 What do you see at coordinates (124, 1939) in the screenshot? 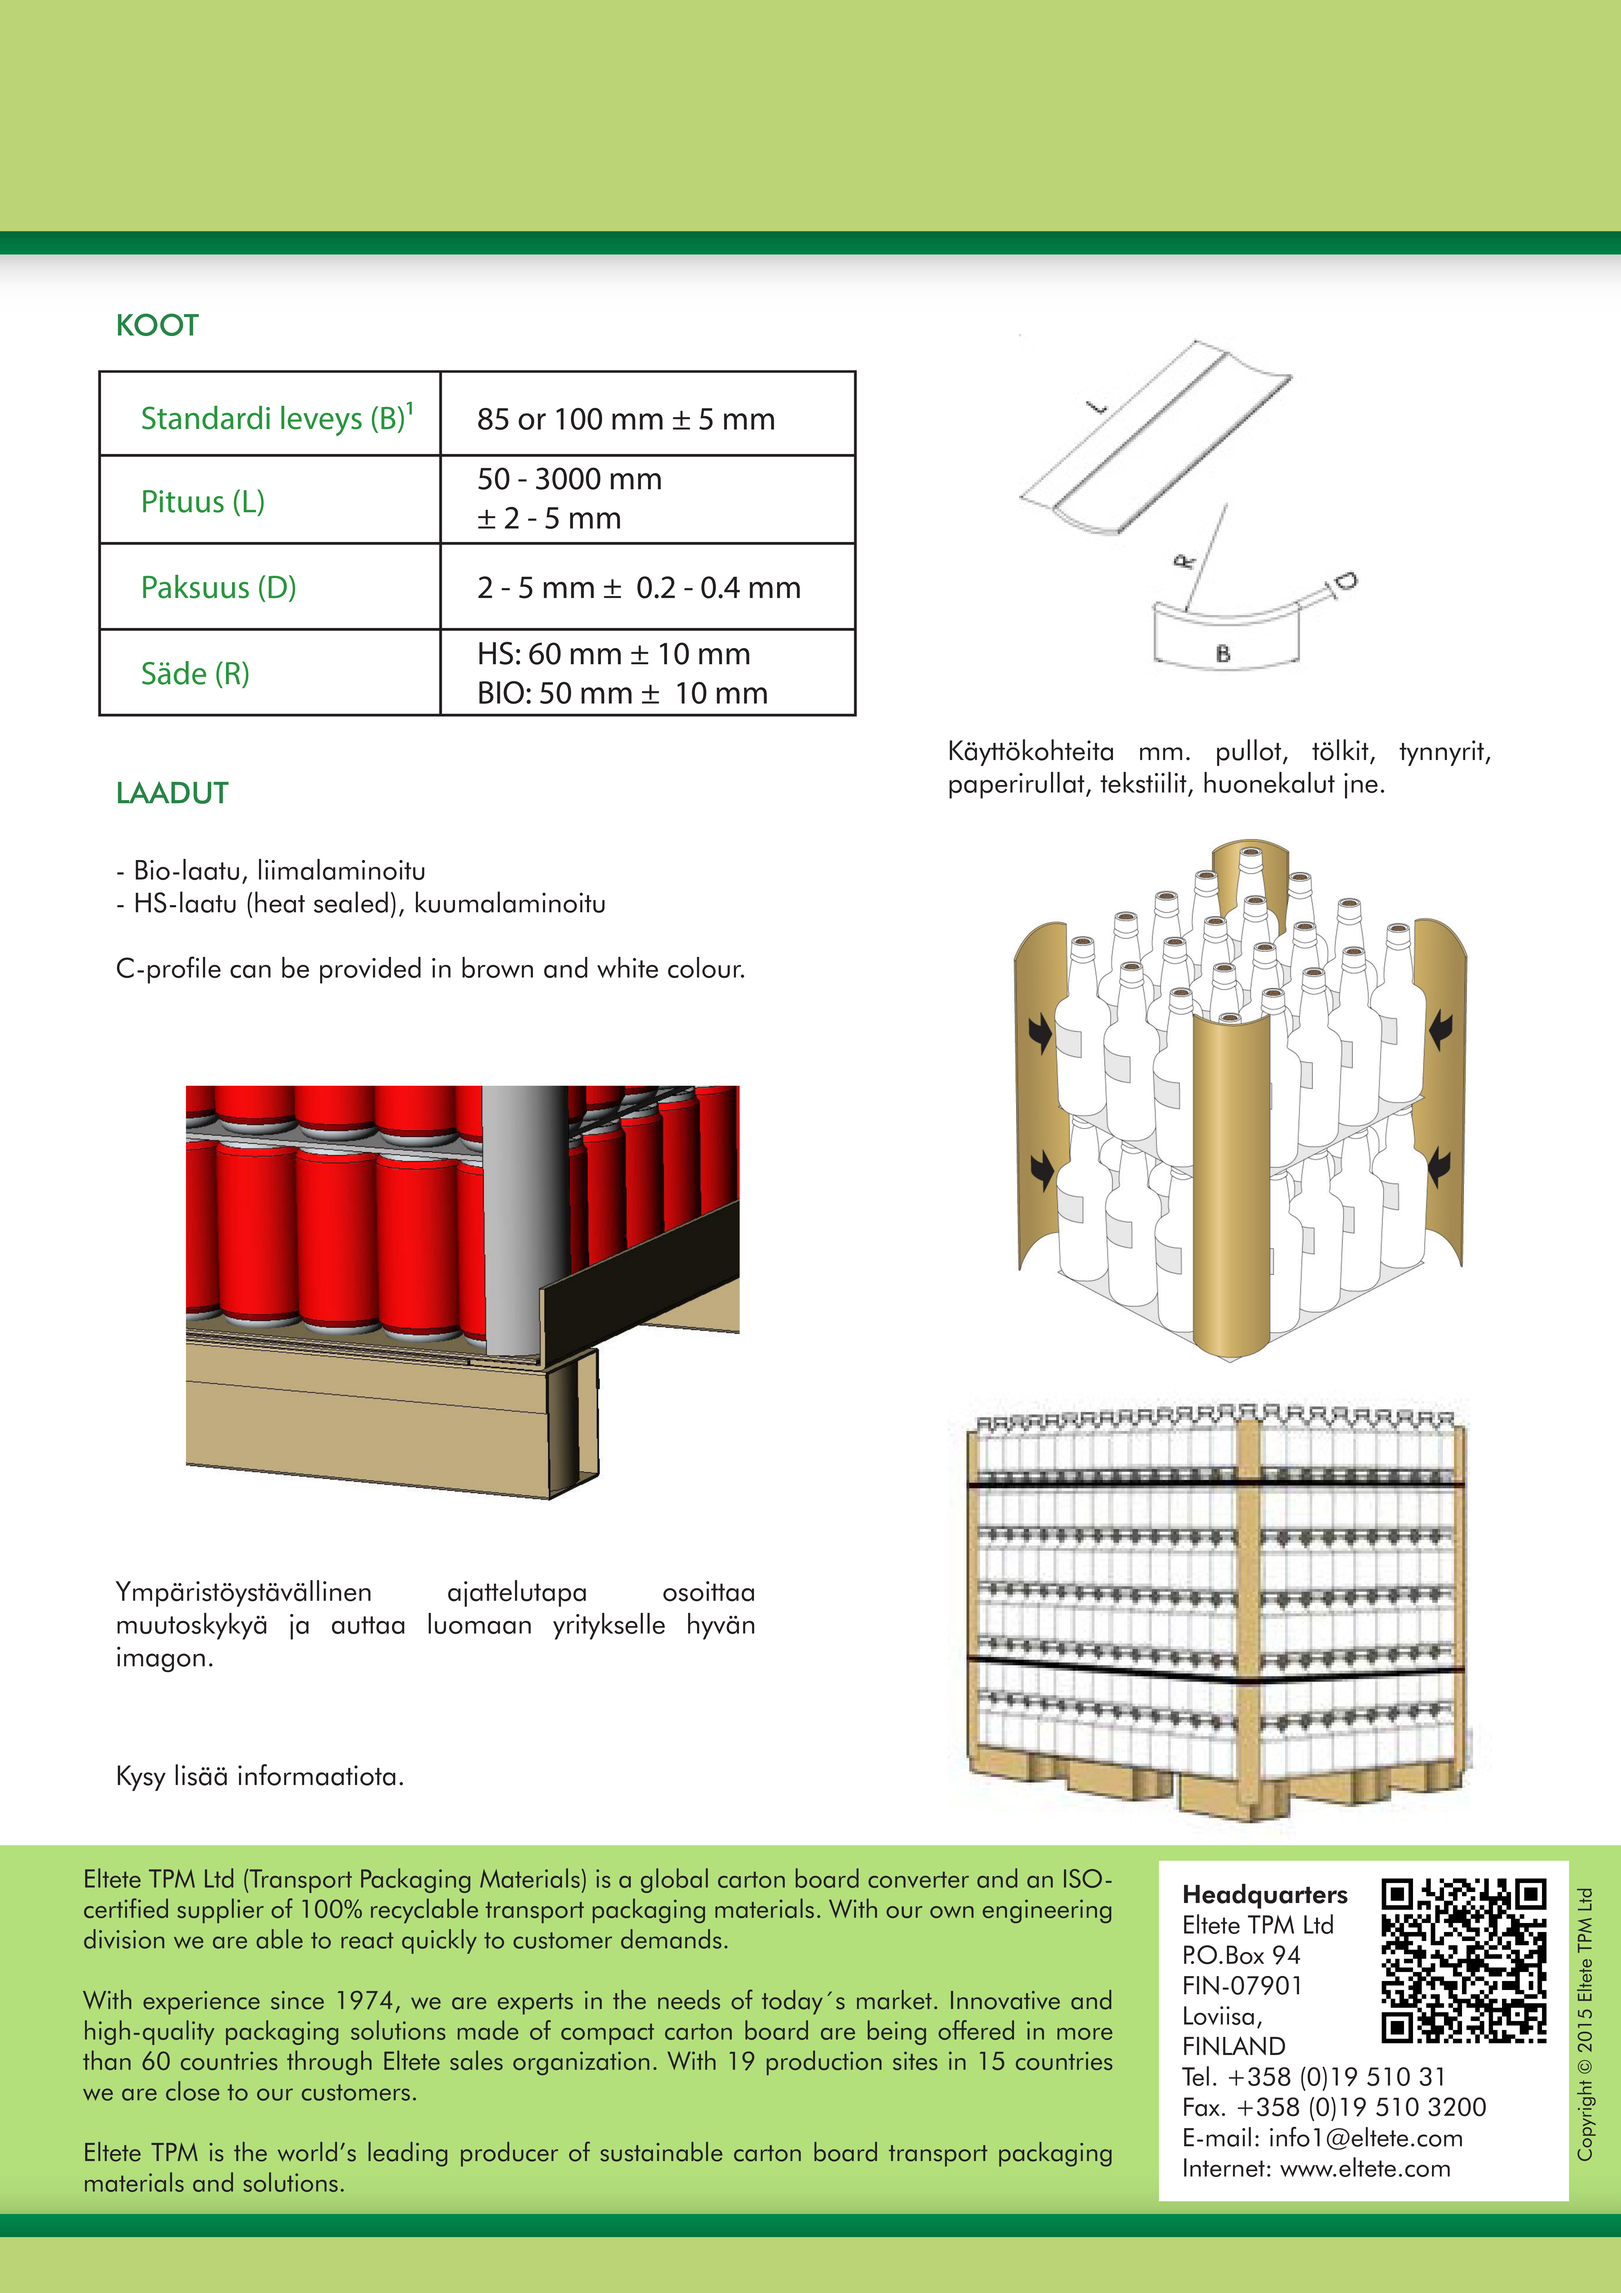
I see `division` at bounding box center [124, 1939].
